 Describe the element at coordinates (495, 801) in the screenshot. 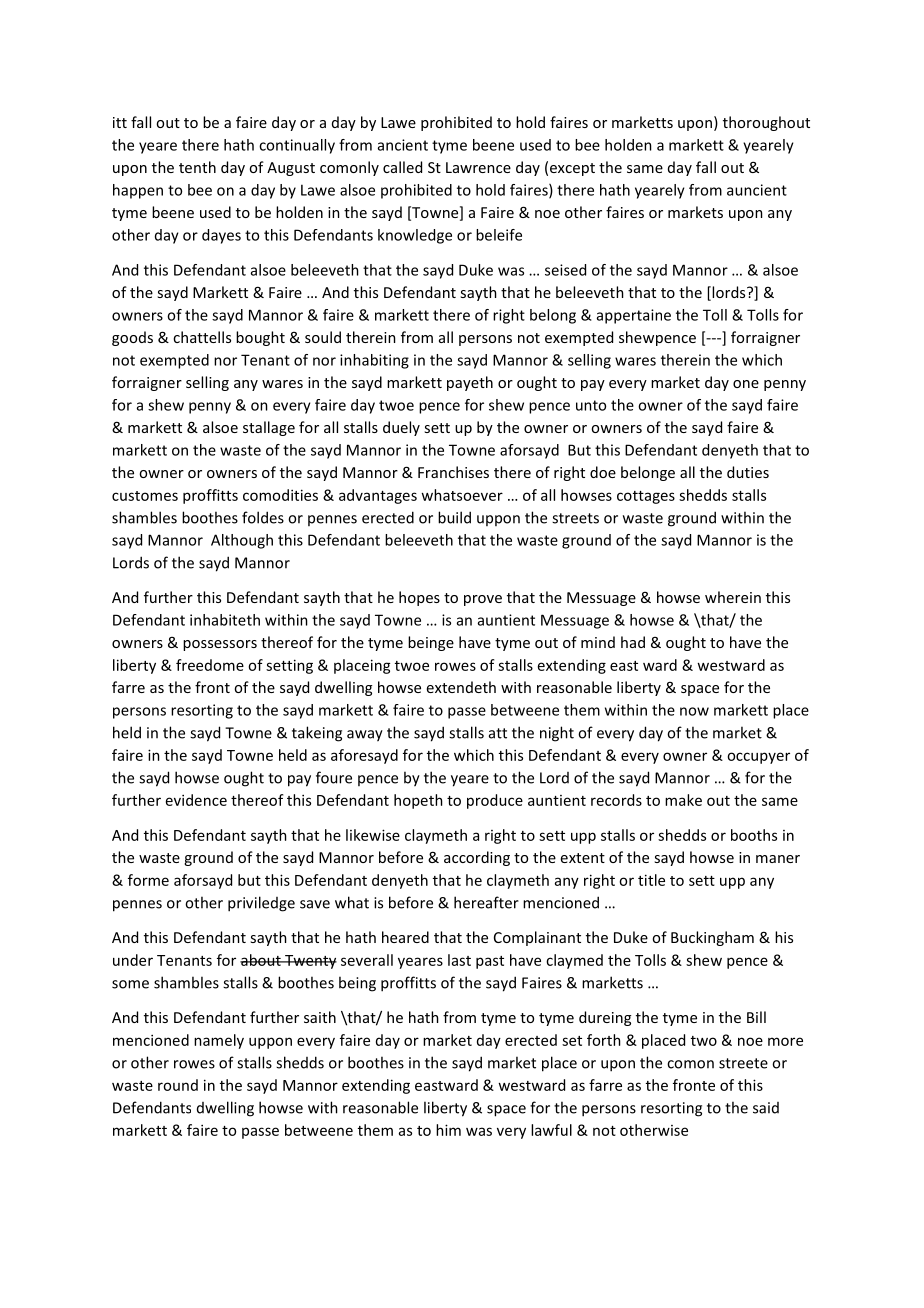

I see `produce` at that location.
